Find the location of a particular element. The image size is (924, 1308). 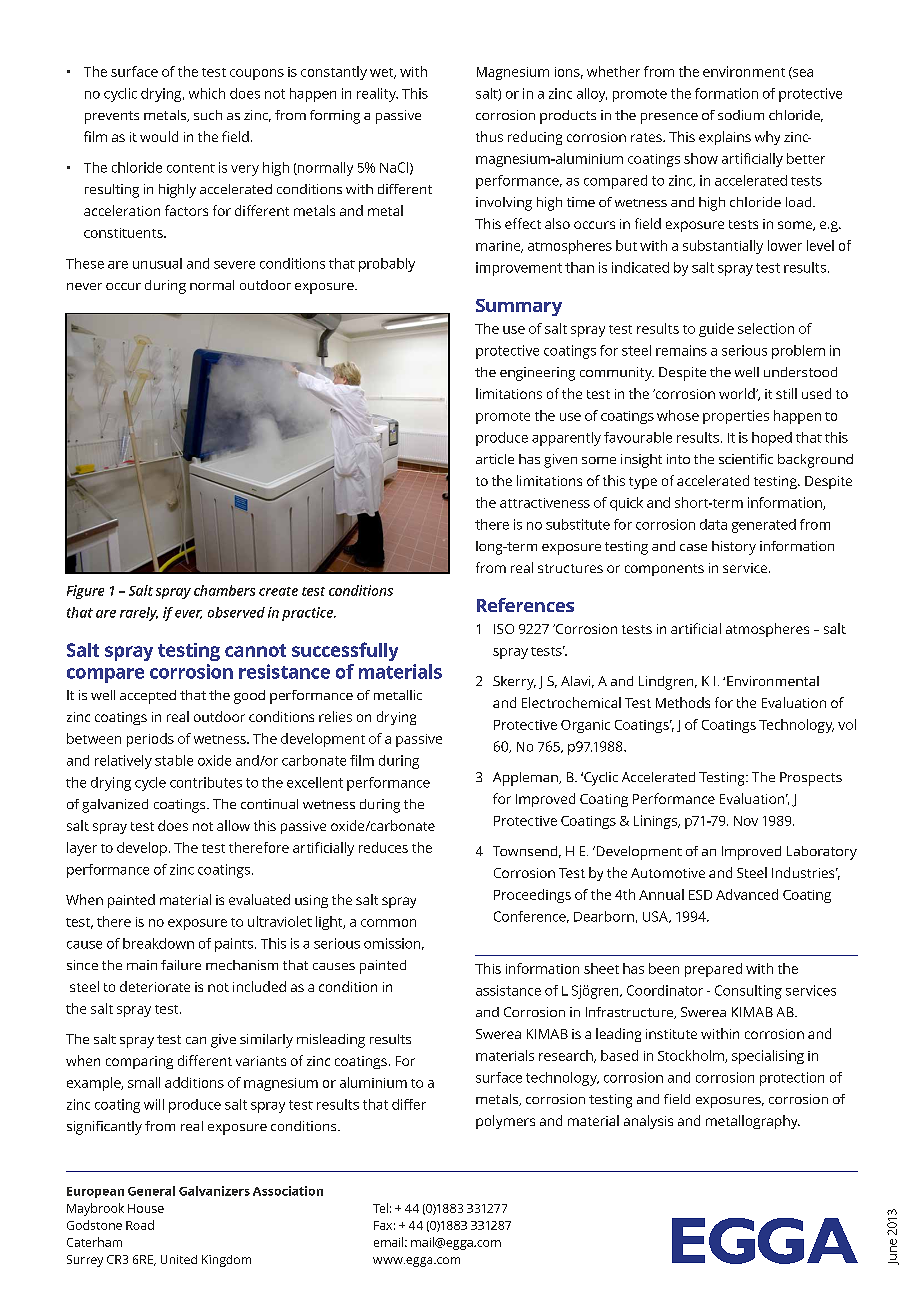

reduces is located at coordinates (383, 847).
